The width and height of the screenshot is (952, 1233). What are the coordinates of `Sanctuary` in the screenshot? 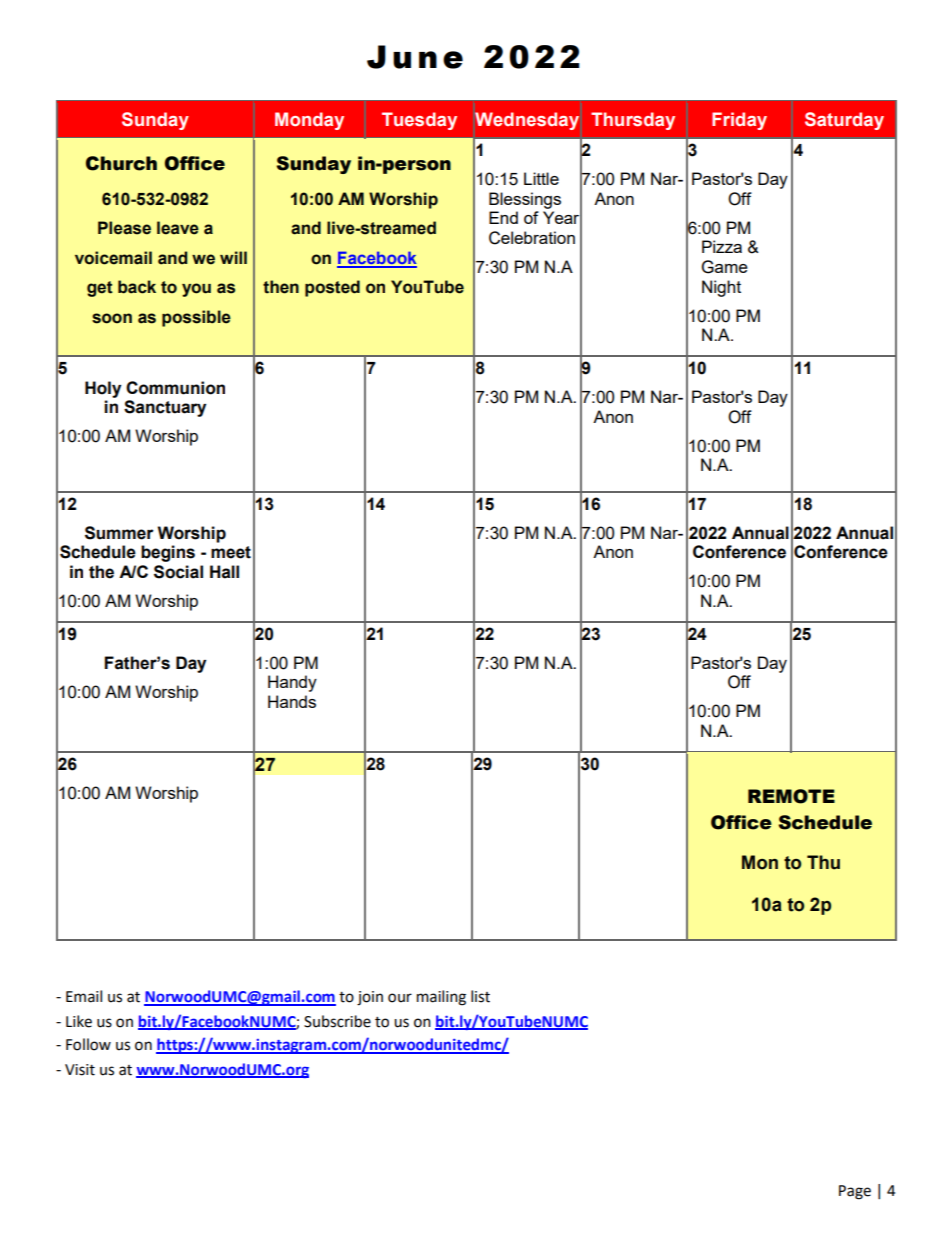 It's located at (165, 408).
